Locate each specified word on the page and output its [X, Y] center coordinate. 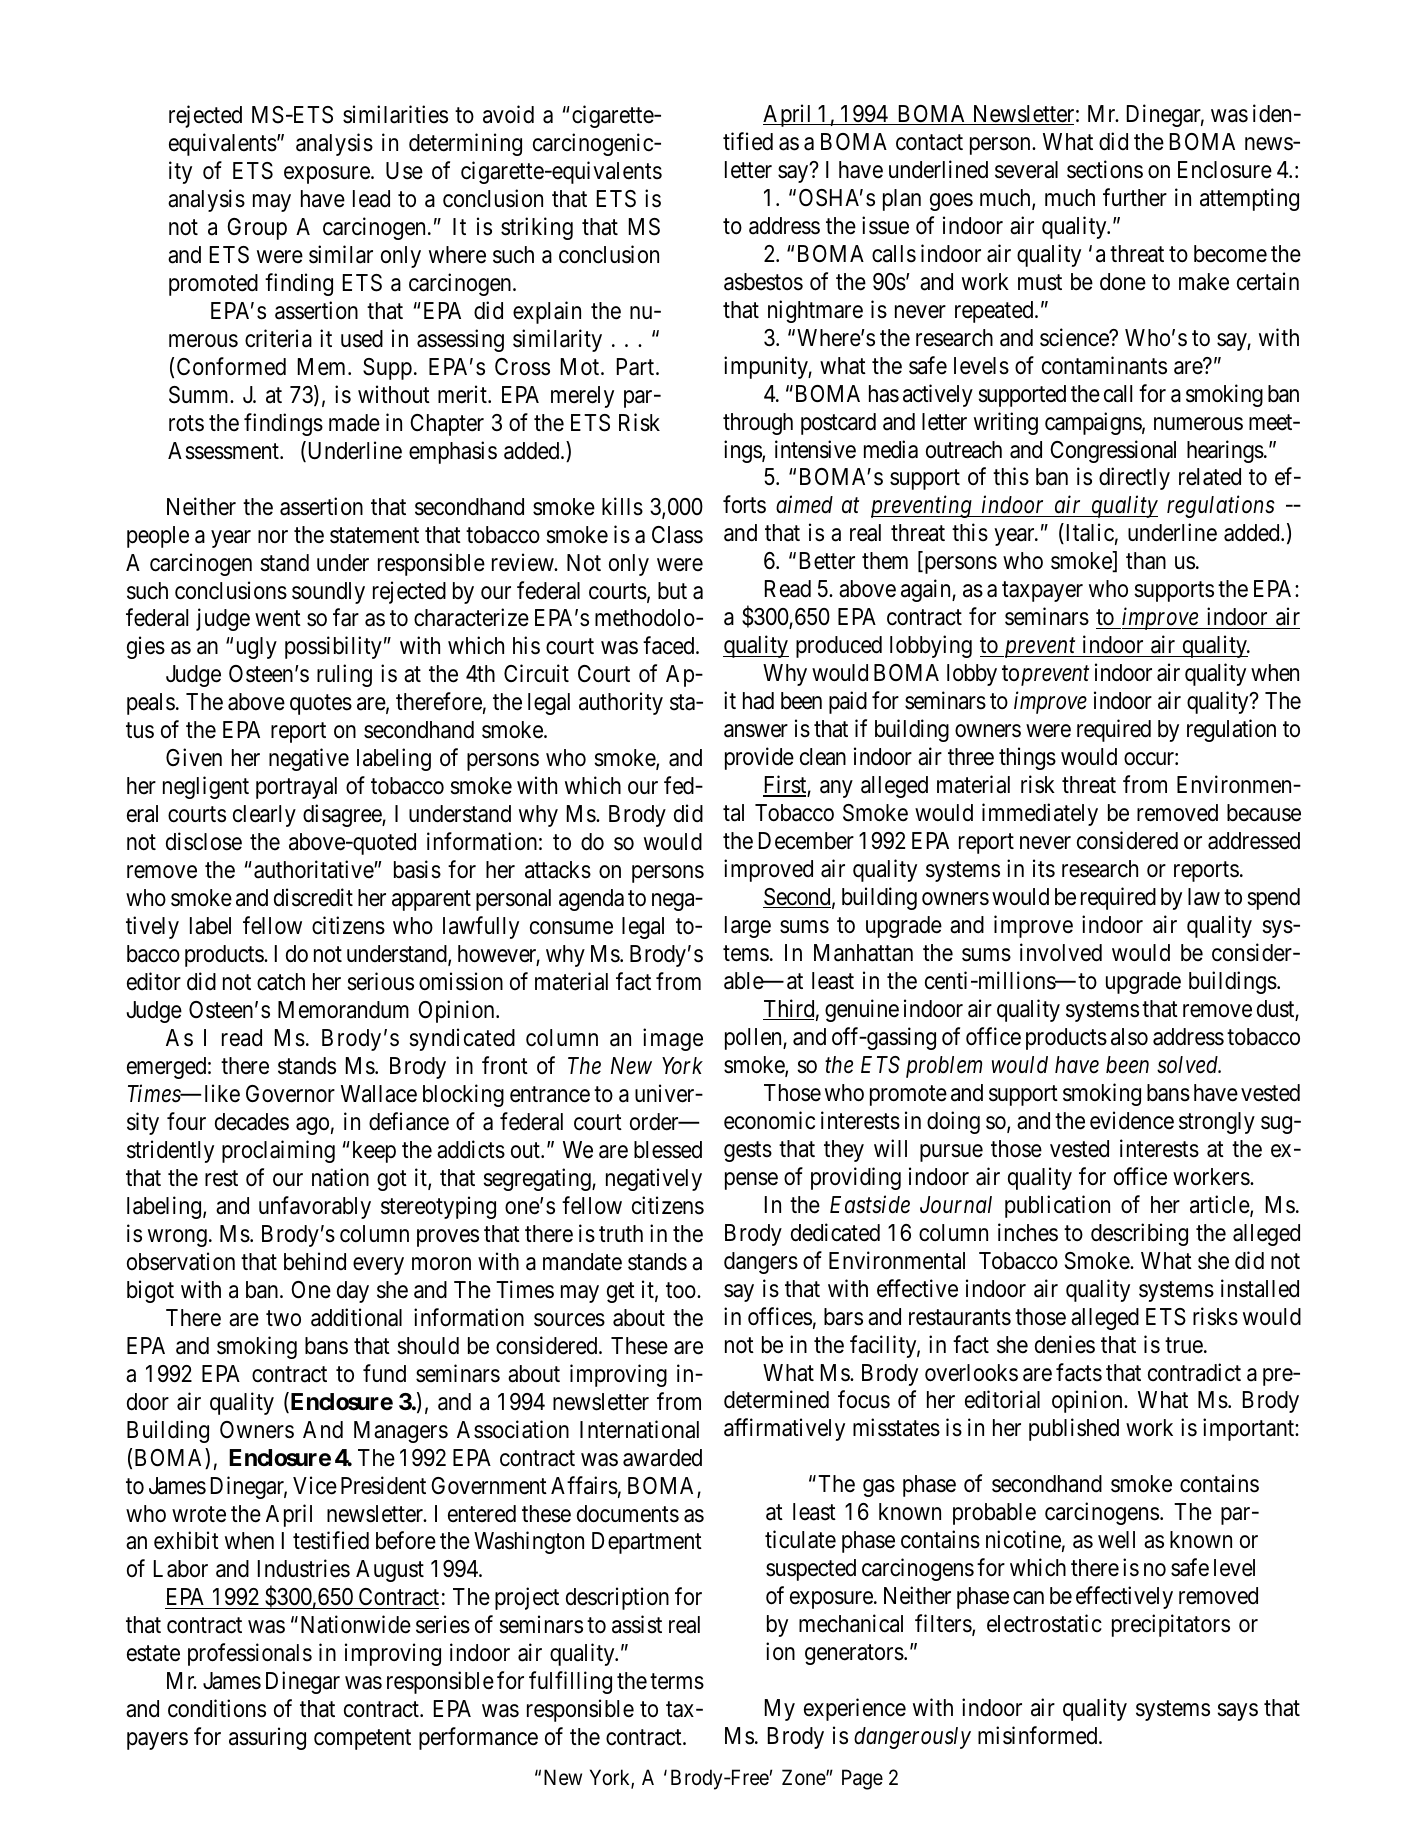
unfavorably [315, 1207]
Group [257, 229]
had [758, 701]
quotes [321, 705]
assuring [267, 1738]
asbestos [763, 282]
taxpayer [1042, 592]
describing [1139, 1234]
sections [1105, 169]
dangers [761, 1263]
